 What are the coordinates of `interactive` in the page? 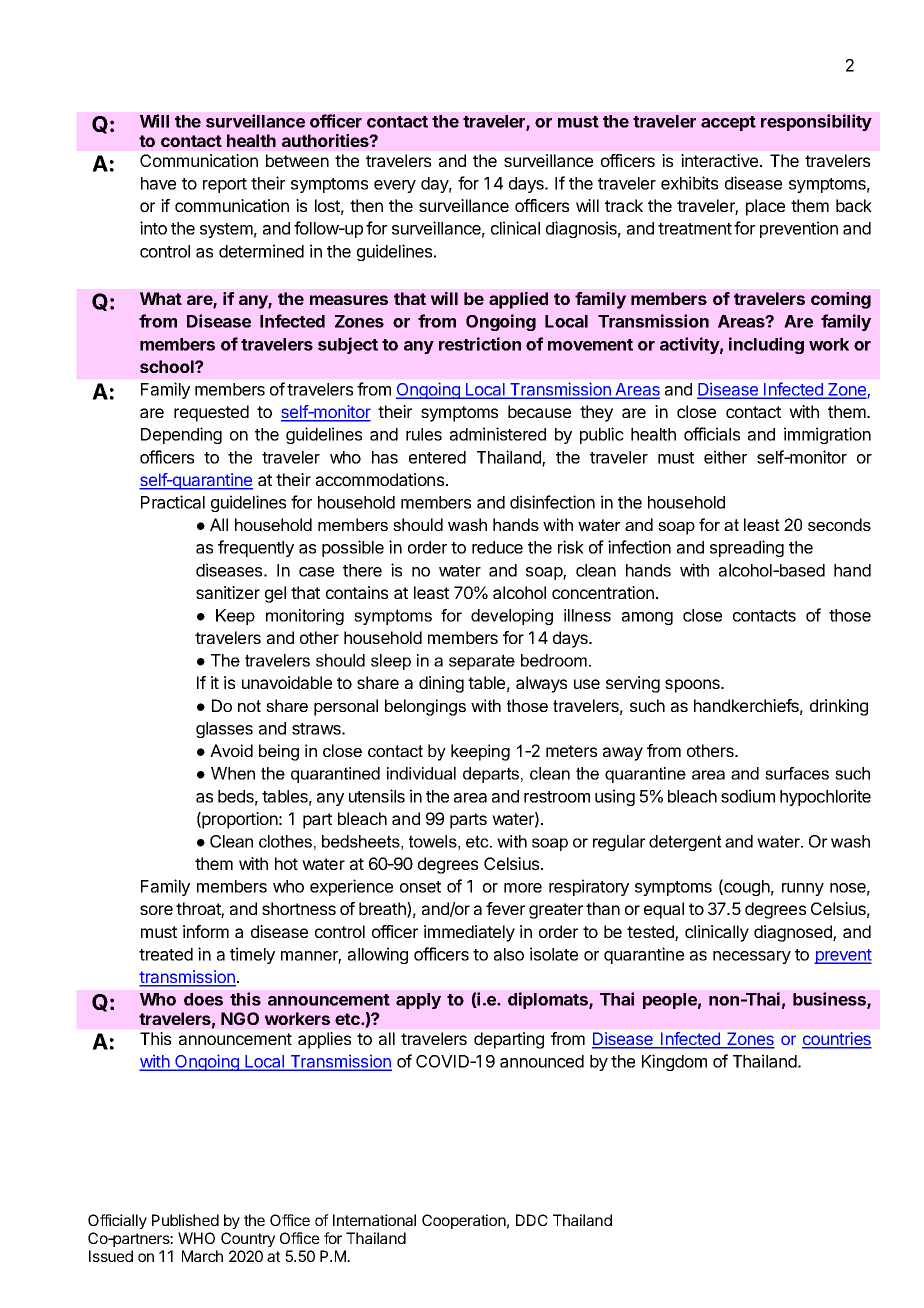 It's located at (719, 160).
